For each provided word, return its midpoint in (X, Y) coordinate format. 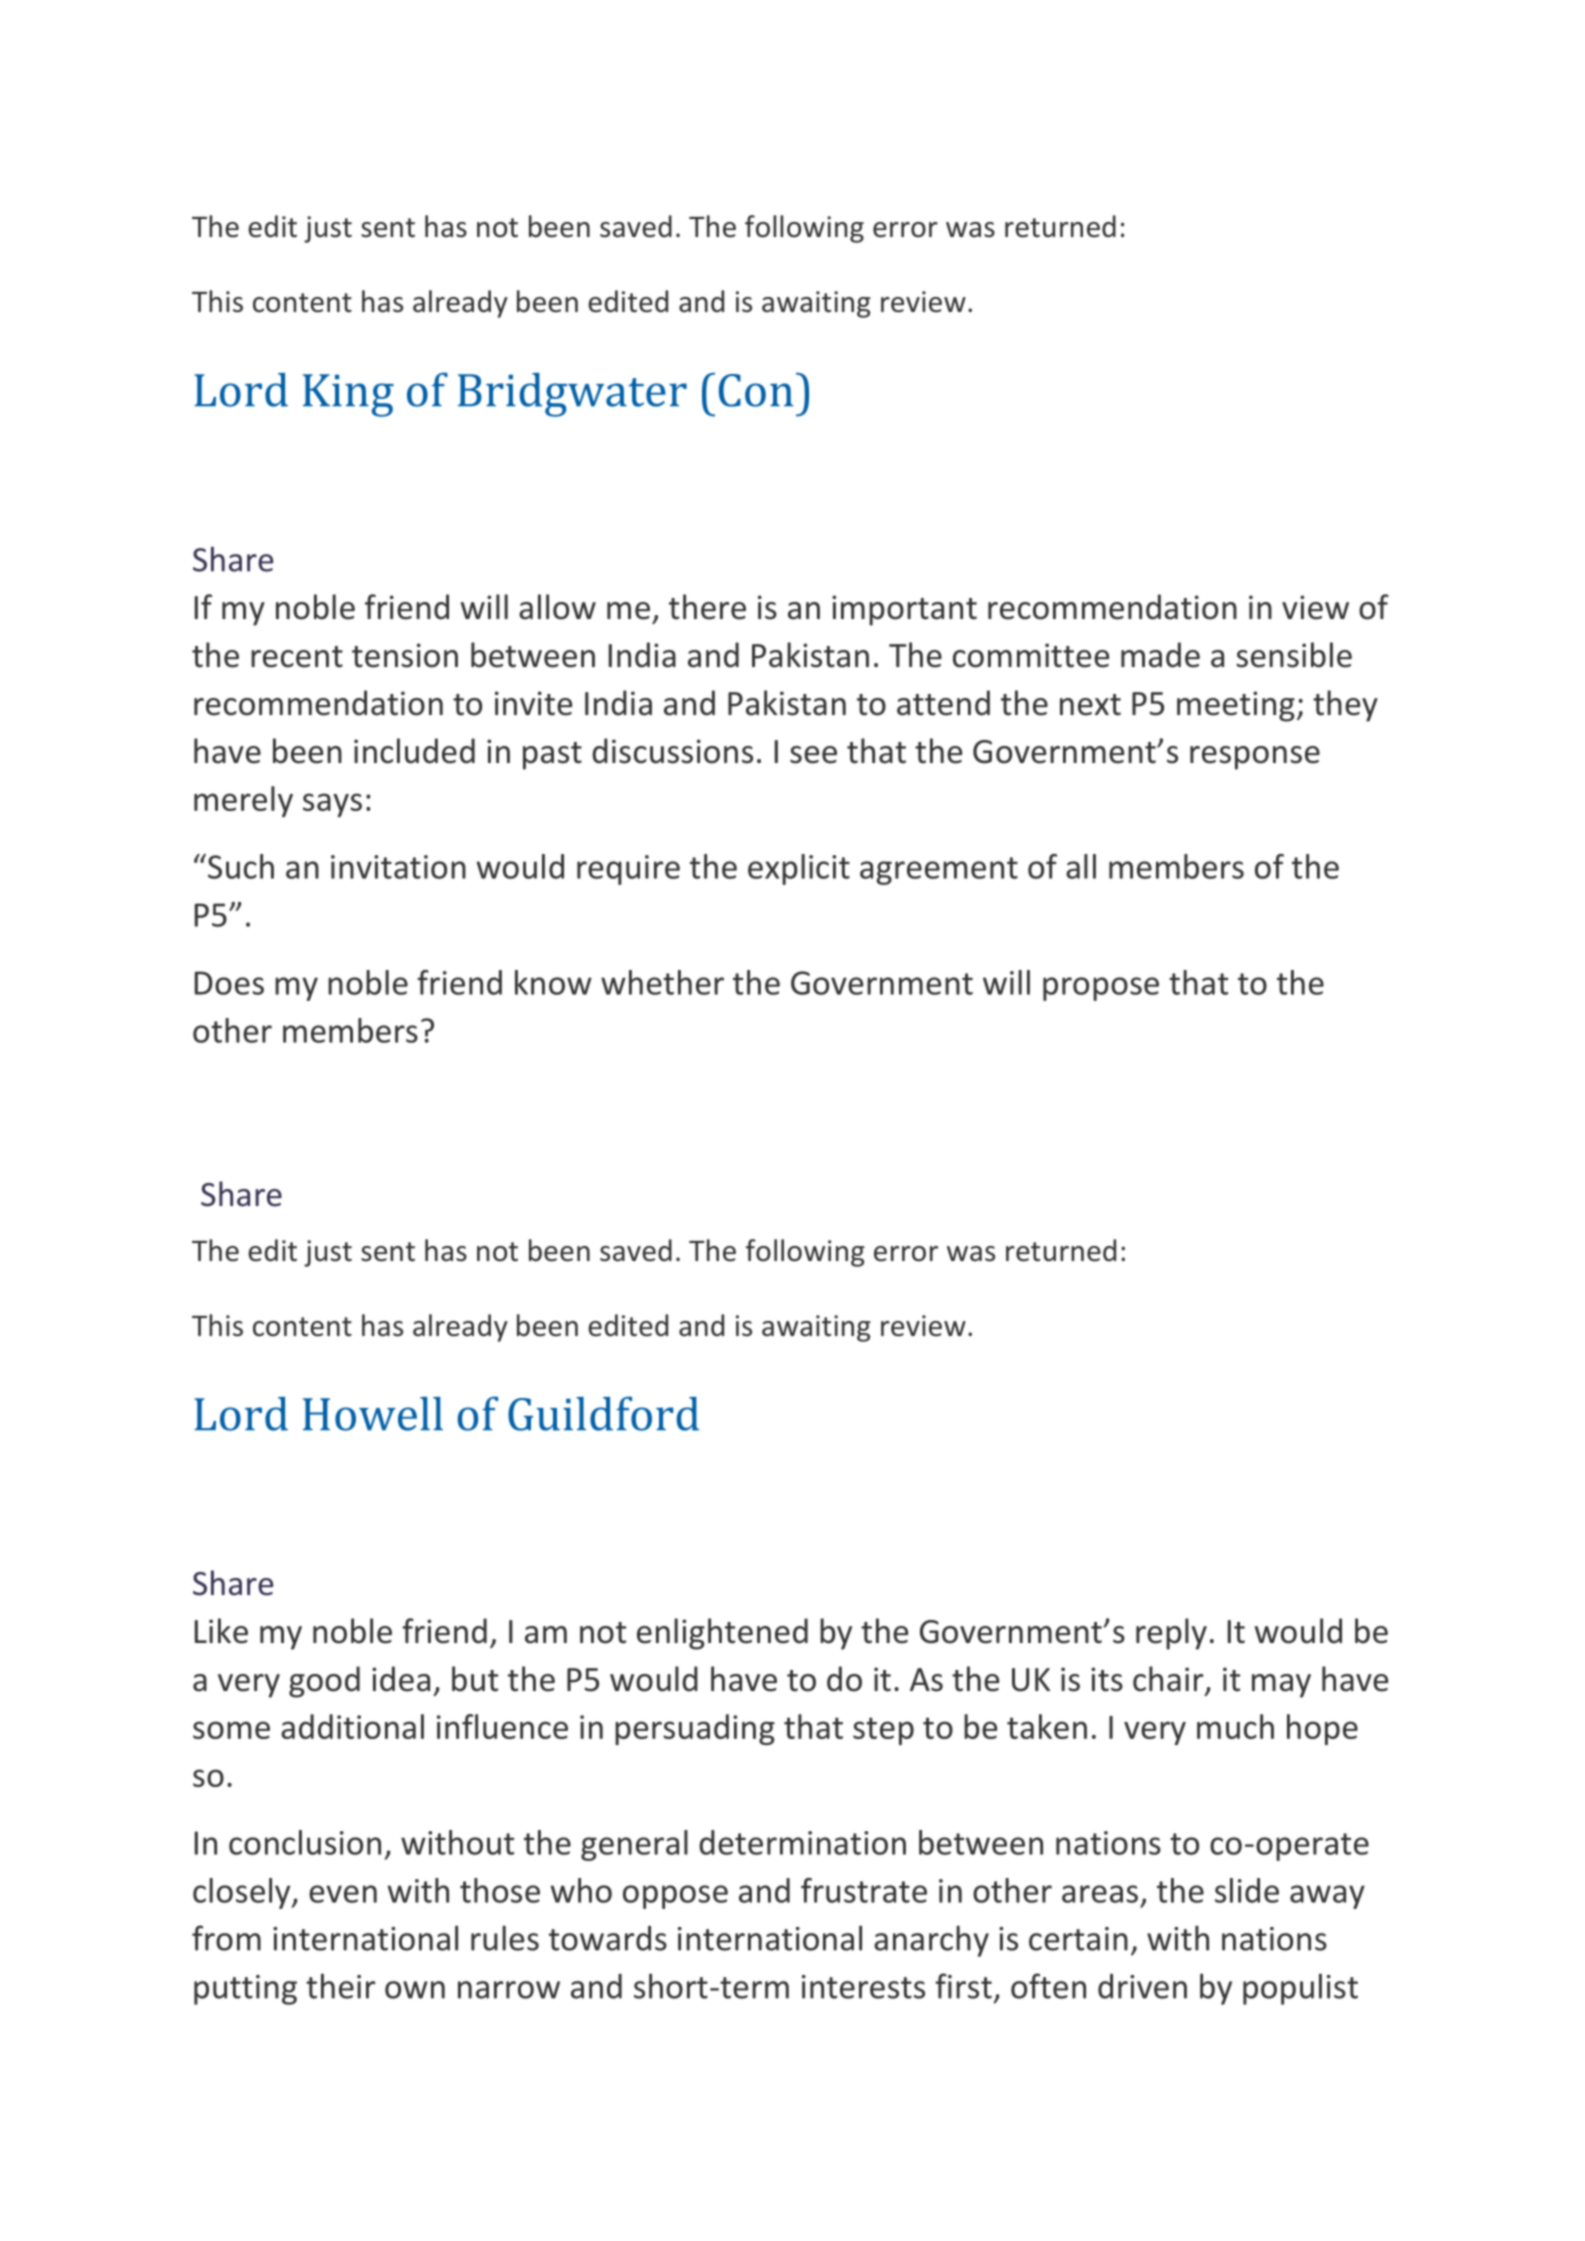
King (348, 395)
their (340, 1986)
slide (1247, 1890)
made (1160, 655)
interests (863, 1987)
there (707, 607)
